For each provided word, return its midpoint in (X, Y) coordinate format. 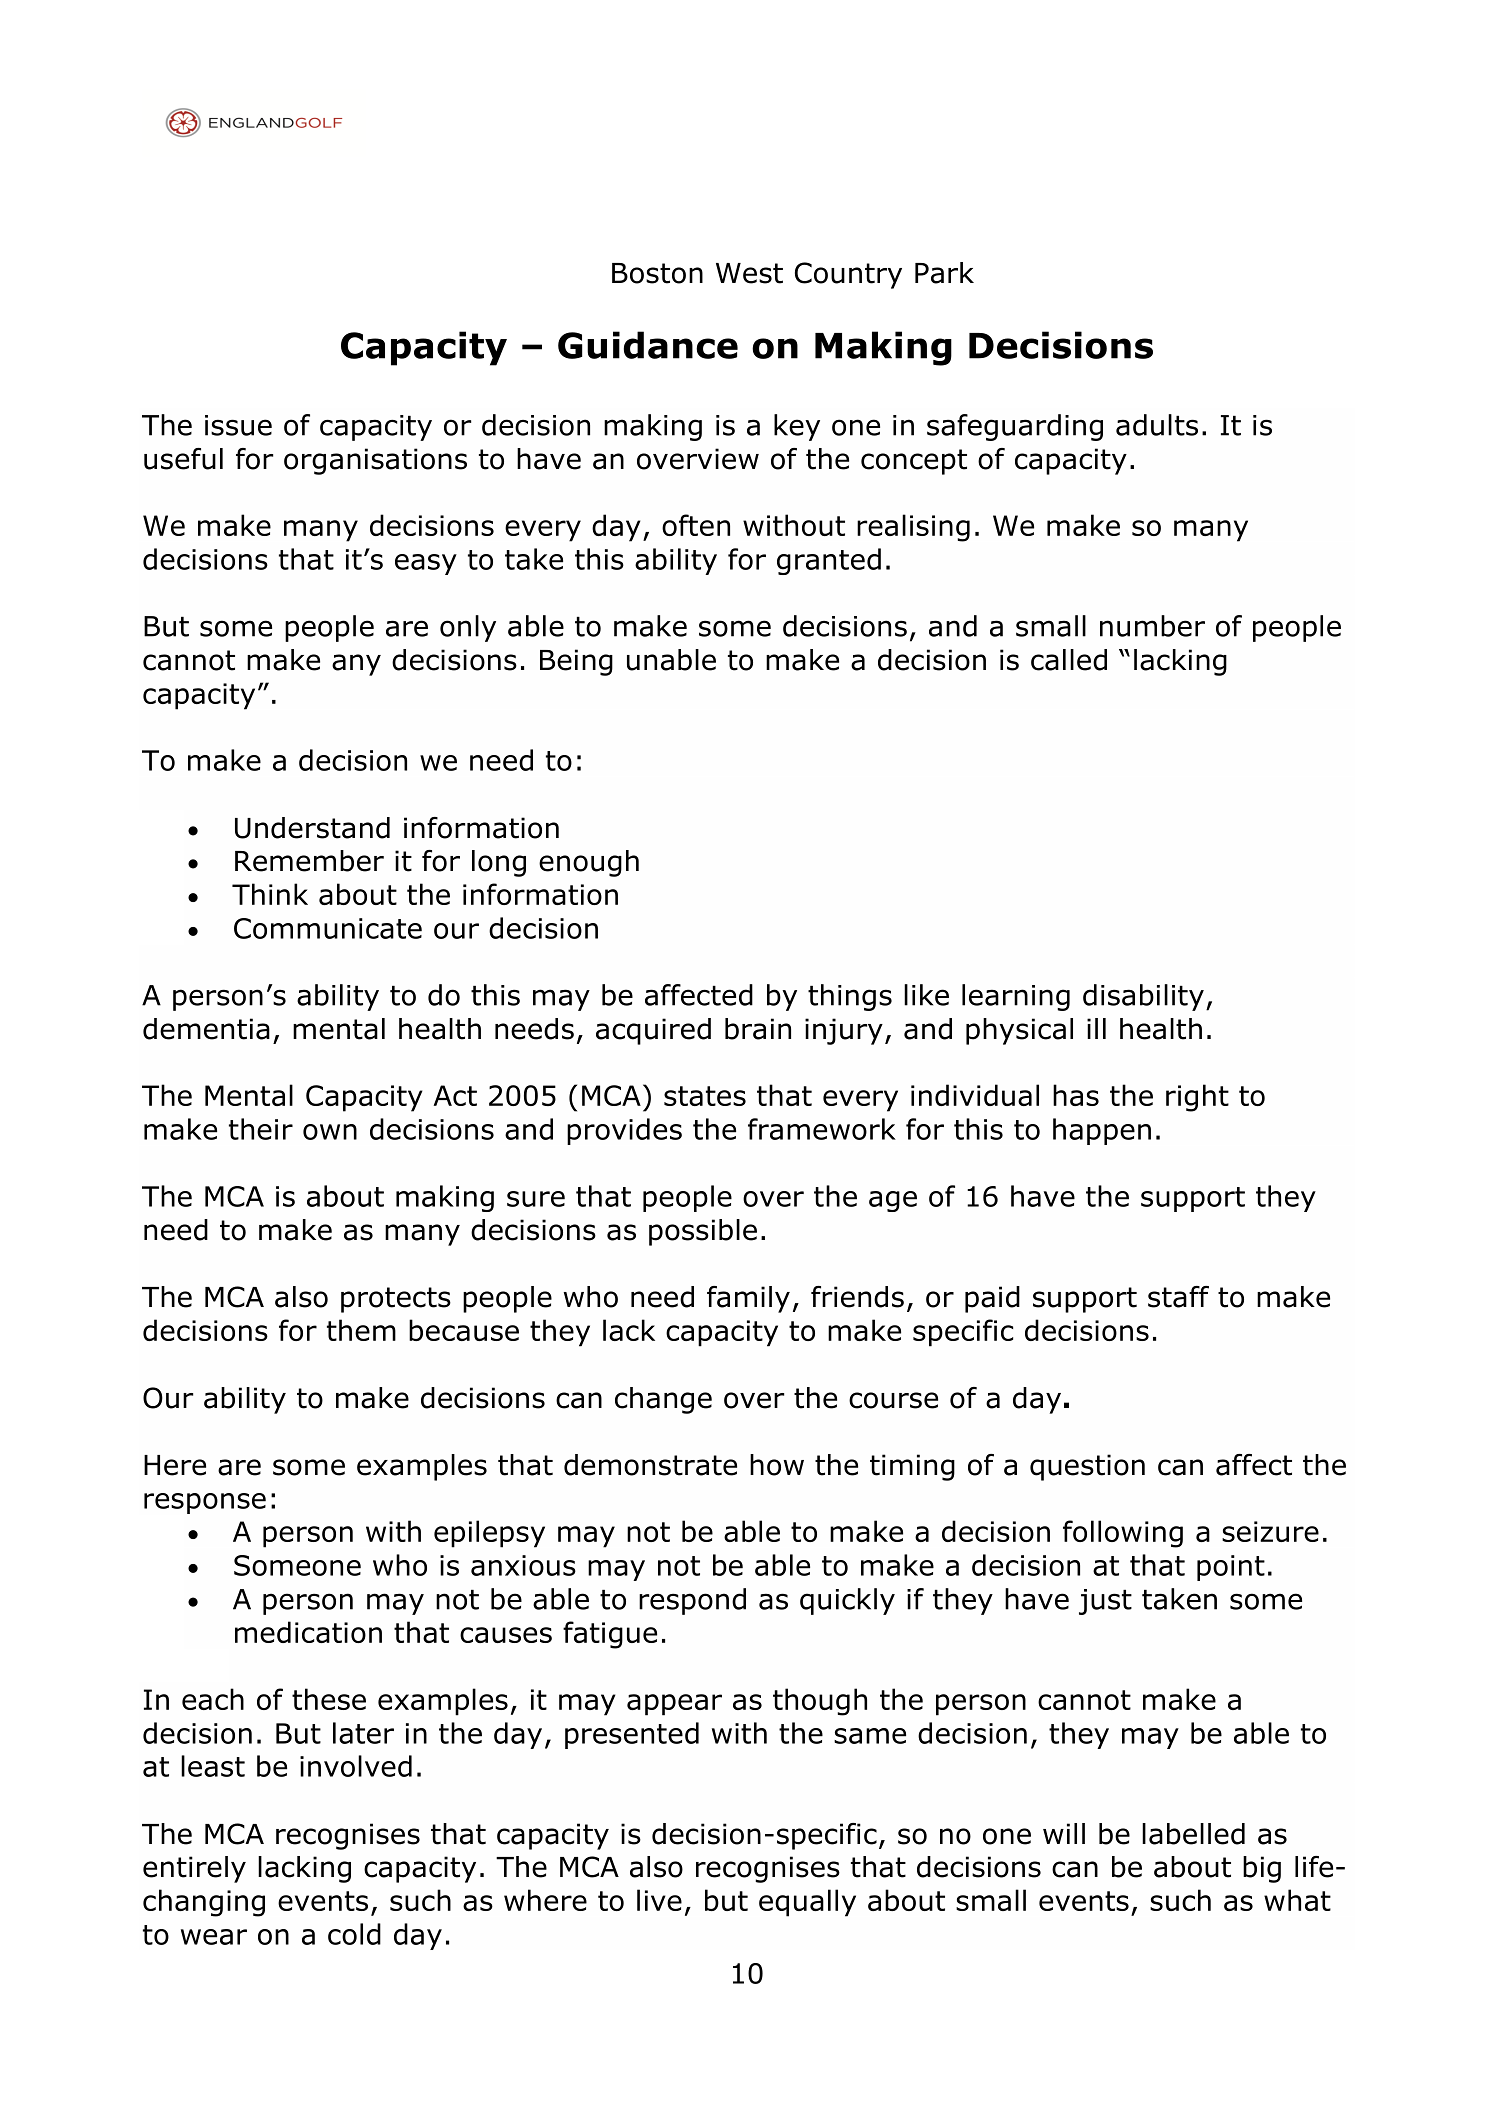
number (1152, 626)
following (1123, 1534)
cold (354, 1934)
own (330, 1132)
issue (238, 425)
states (705, 1096)
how (777, 1465)
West (749, 273)
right (1197, 1098)
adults (1157, 425)
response (205, 1503)
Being (576, 662)
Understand (312, 828)
